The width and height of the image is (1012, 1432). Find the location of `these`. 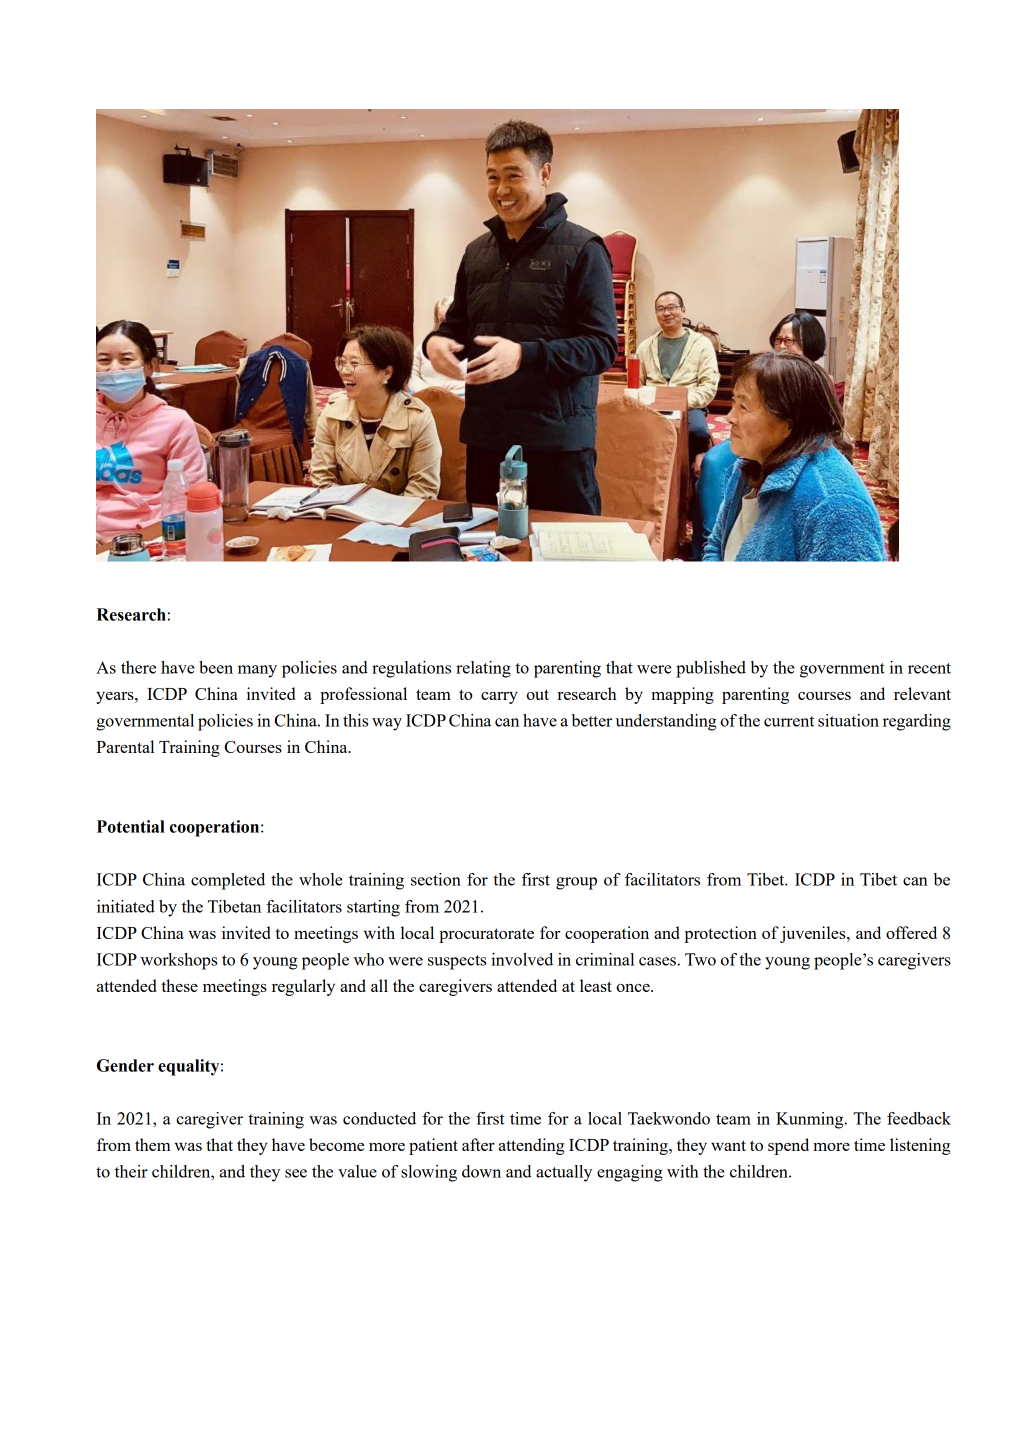

these is located at coordinates (179, 985).
